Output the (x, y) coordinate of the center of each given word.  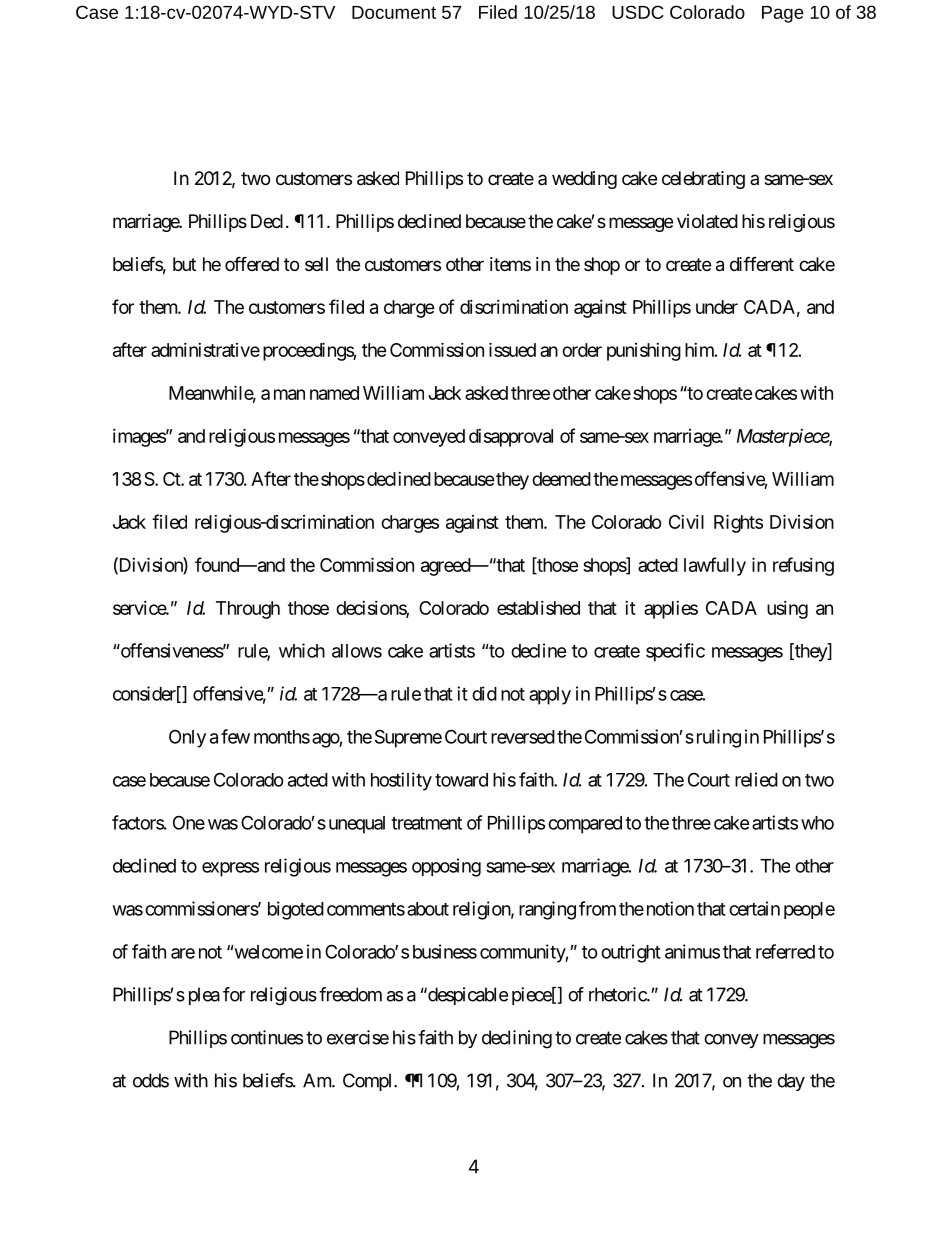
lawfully (715, 566)
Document (394, 12)
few (235, 736)
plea (204, 996)
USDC (638, 12)
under (717, 307)
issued (512, 349)
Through (248, 610)
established (538, 608)
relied (756, 779)
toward (461, 780)
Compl (369, 1082)
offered (252, 263)
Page (783, 14)
